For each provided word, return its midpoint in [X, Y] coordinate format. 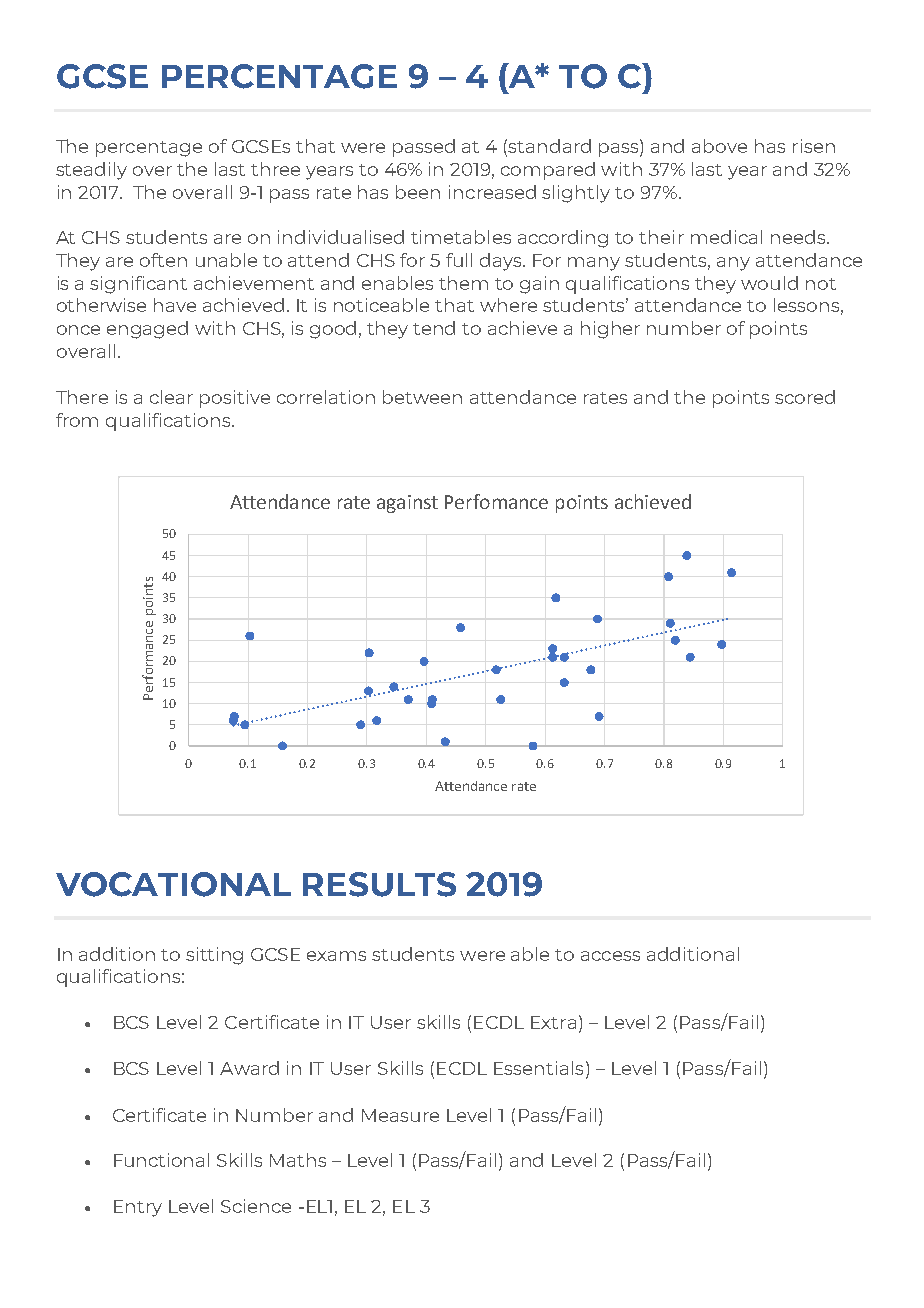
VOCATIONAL [173, 884]
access [610, 956]
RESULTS [379, 884]
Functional [161, 1160]
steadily [91, 171]
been [418, 192]
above [719, 146]
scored [805, 397]
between [422, 397]
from [77, 420]
